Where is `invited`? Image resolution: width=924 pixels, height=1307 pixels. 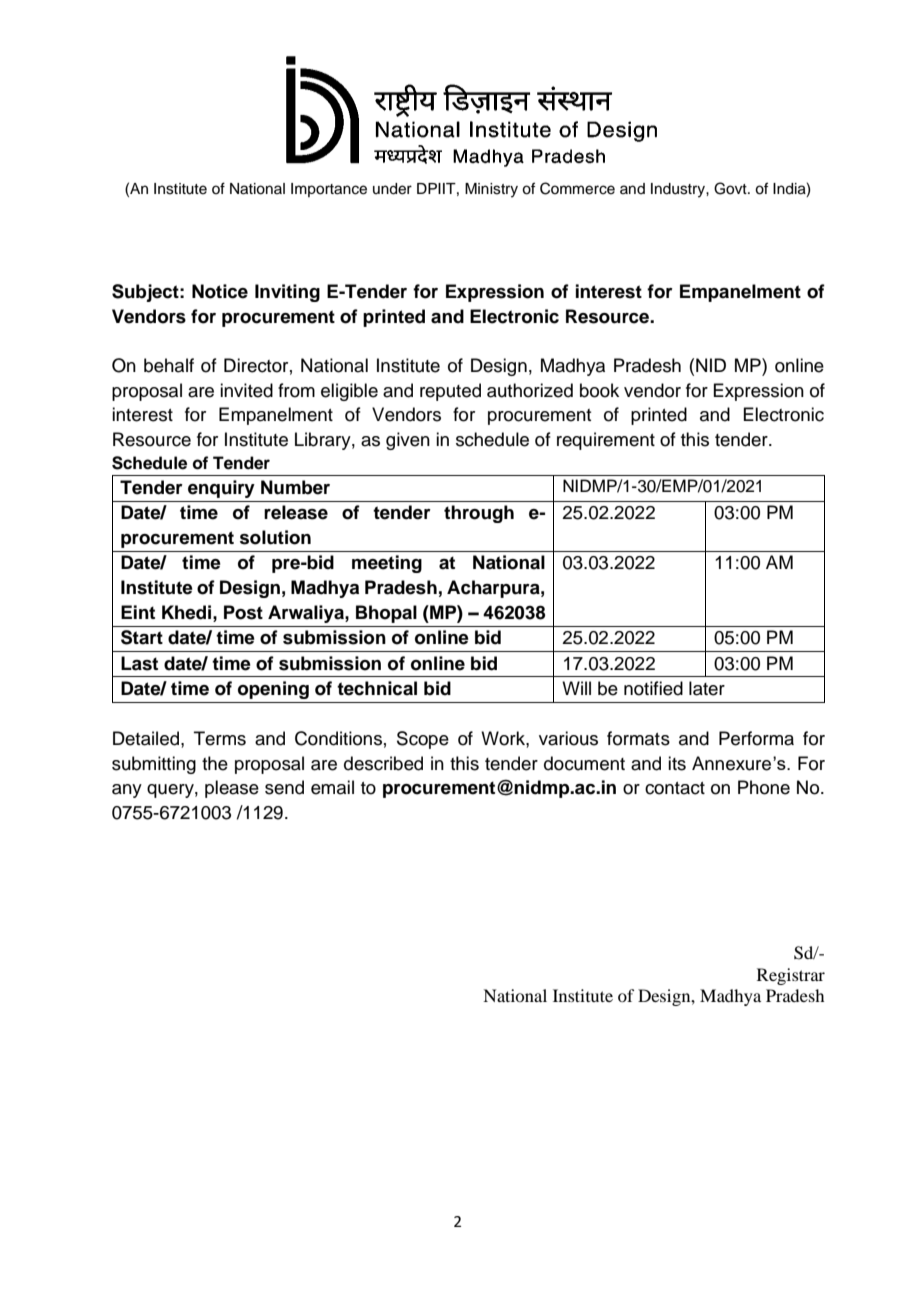
invited is located at coordinates (246, 390).
